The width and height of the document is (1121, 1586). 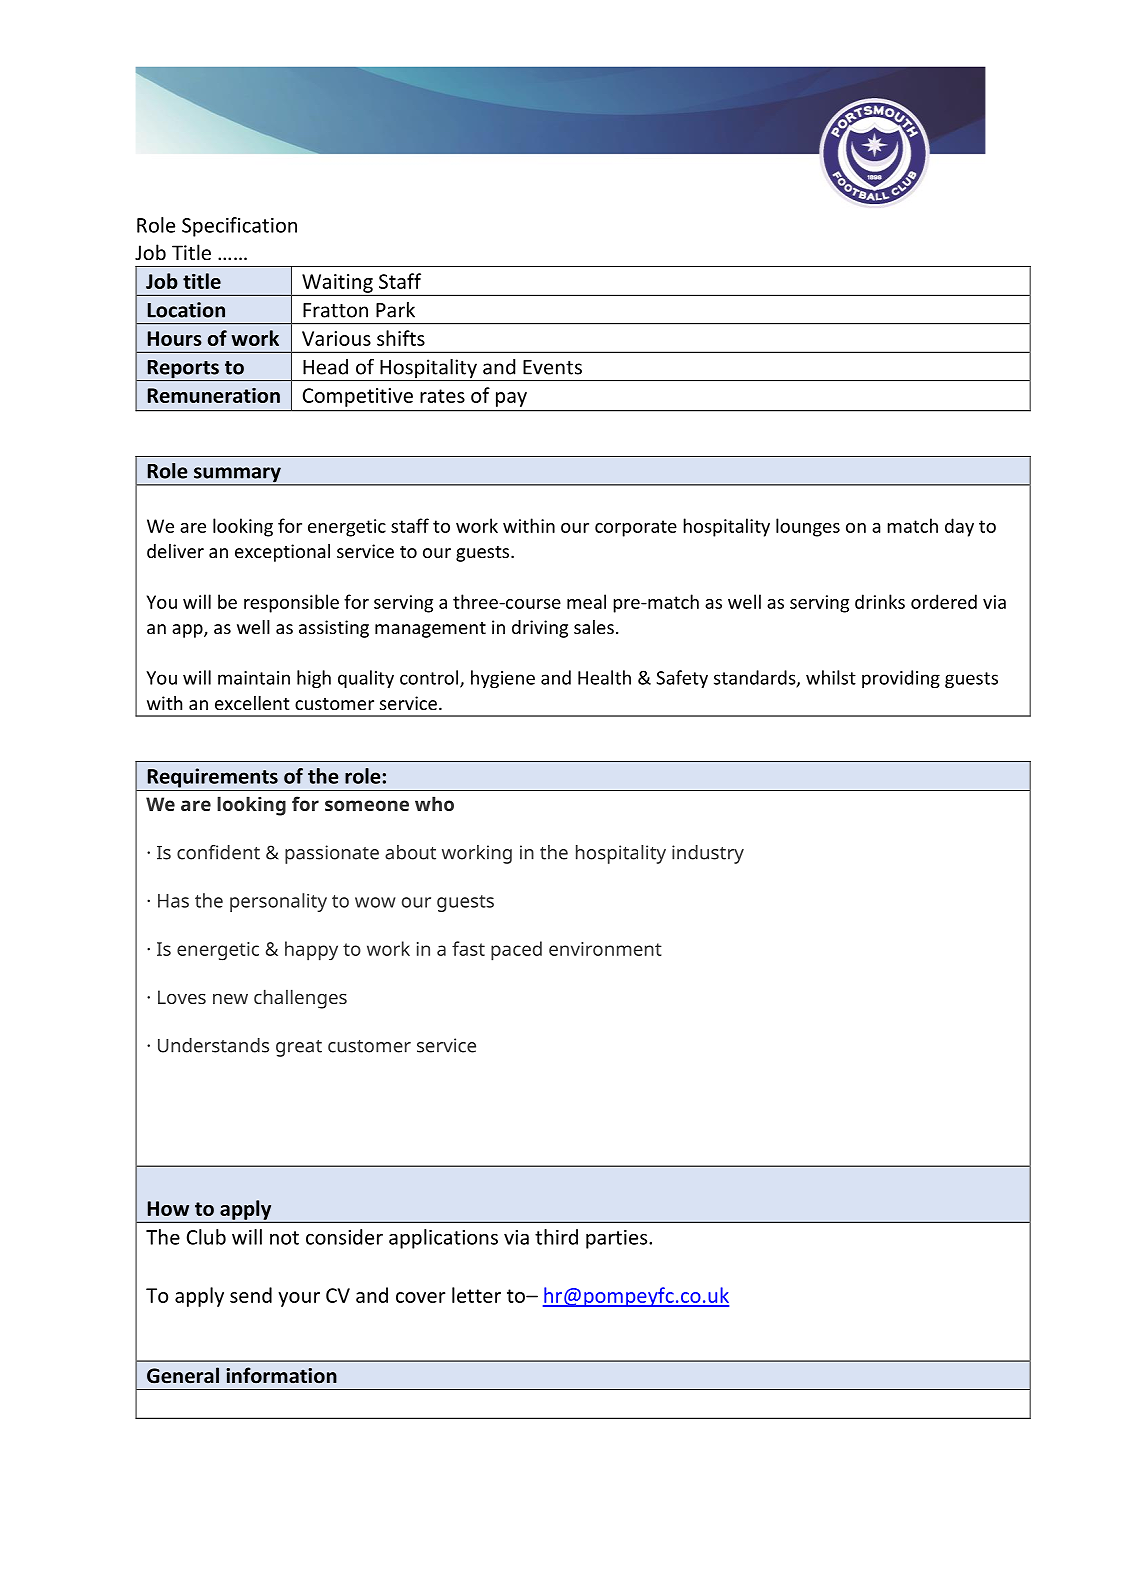 What do you see at coordinates (282, 553) in the document?
I see `exceptional` at bounding box center [282, 553].
